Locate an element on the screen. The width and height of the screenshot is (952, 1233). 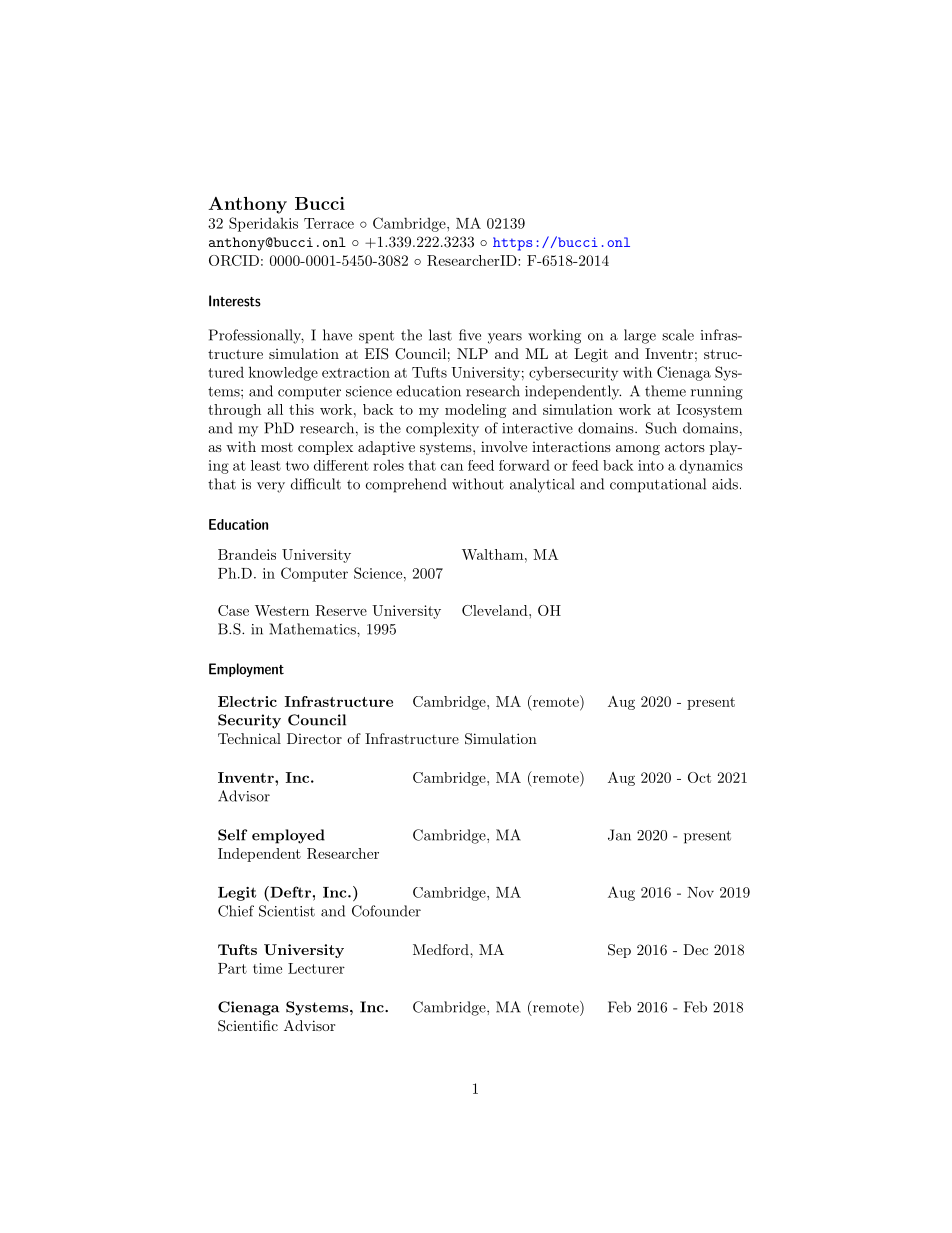
can is located at coordinates (452, 467).
